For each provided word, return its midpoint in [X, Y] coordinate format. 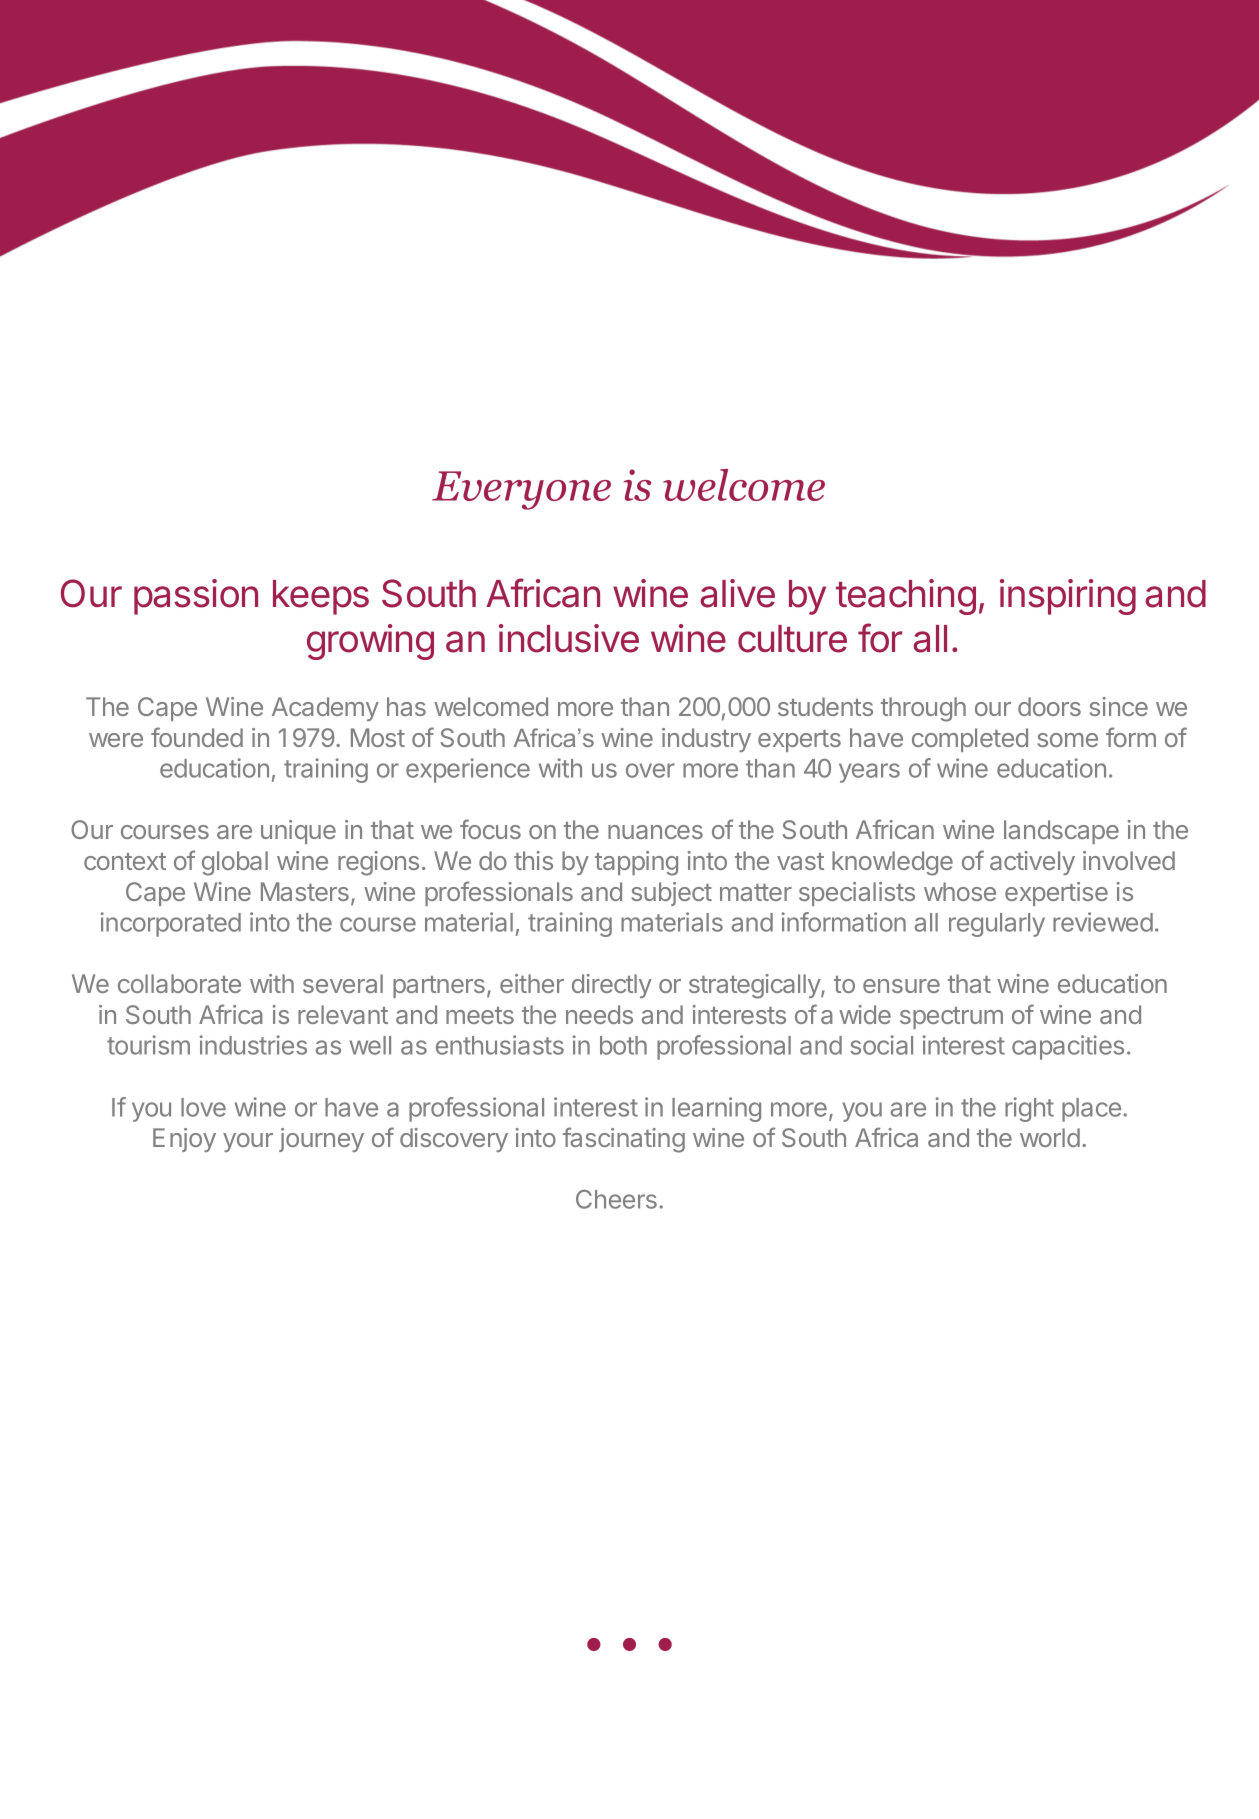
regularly [997, 925]
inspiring [1068, 597]
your [248, 1142]
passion [196, 597]
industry [706, 740]
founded [197, 737]
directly [612, 986]
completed [970, 740]
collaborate [179, 983]
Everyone [521, 490]
